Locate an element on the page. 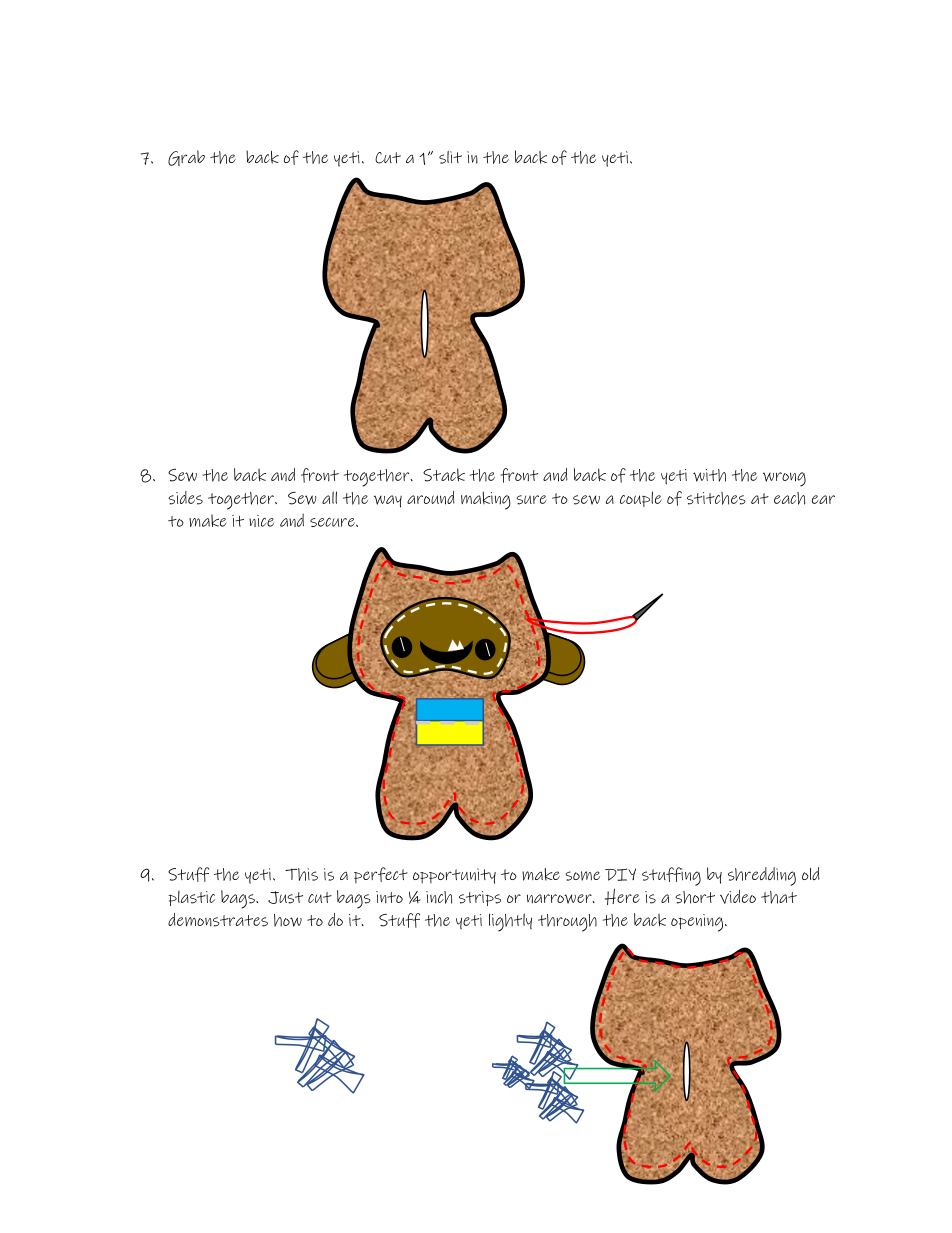  Grab is located at coordinates (186, 158).
